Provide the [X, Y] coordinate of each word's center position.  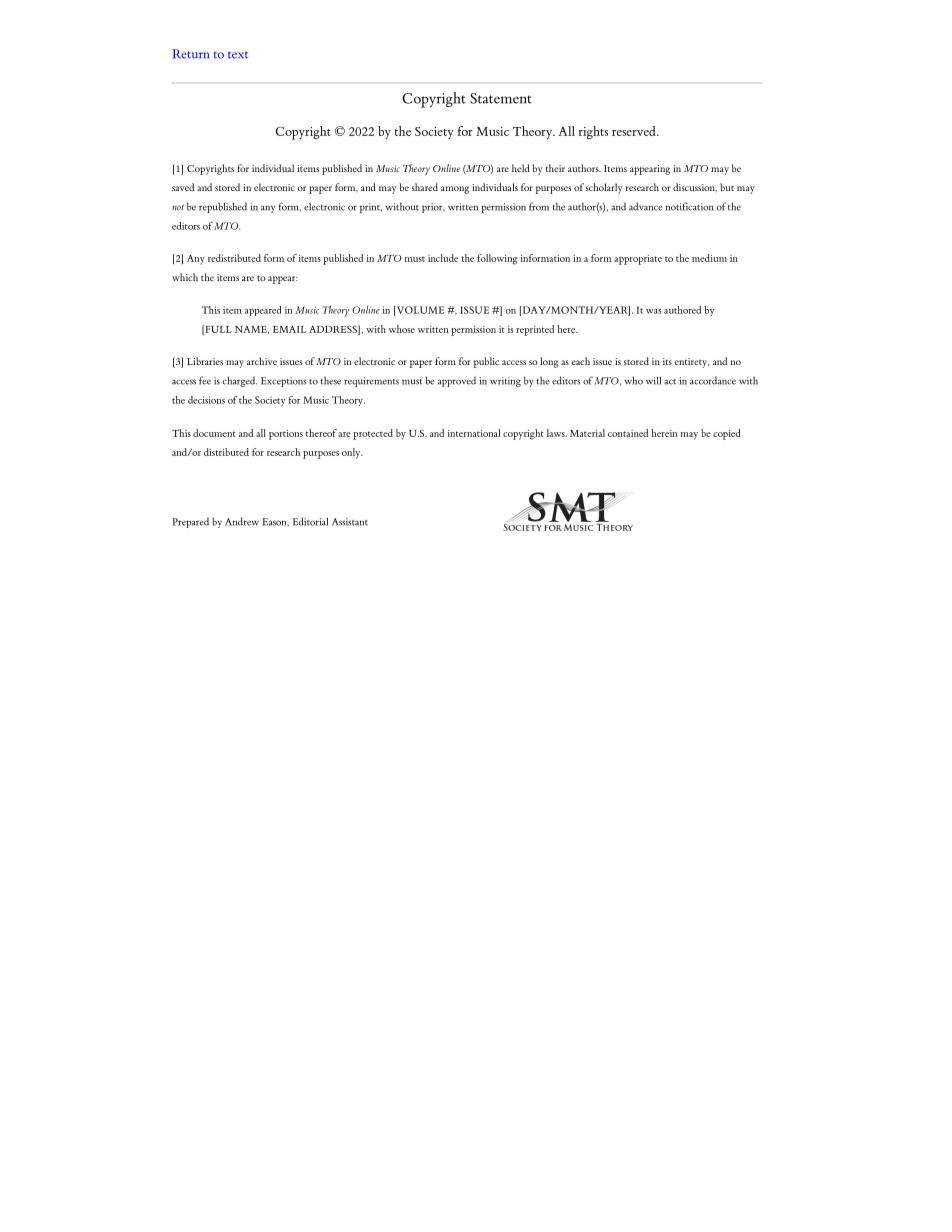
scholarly [604, 188]
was [653, 311]
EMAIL [289, 329]
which [185, 277]
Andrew [242, 521]
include [443, 258]
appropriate [638, 260]
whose [402, 329]
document [214, 433]
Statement [501, 98]
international [474, 433]
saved [183, 187]
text [238, 55]
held [521, 168]
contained [628, 433]
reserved [635, 131]
